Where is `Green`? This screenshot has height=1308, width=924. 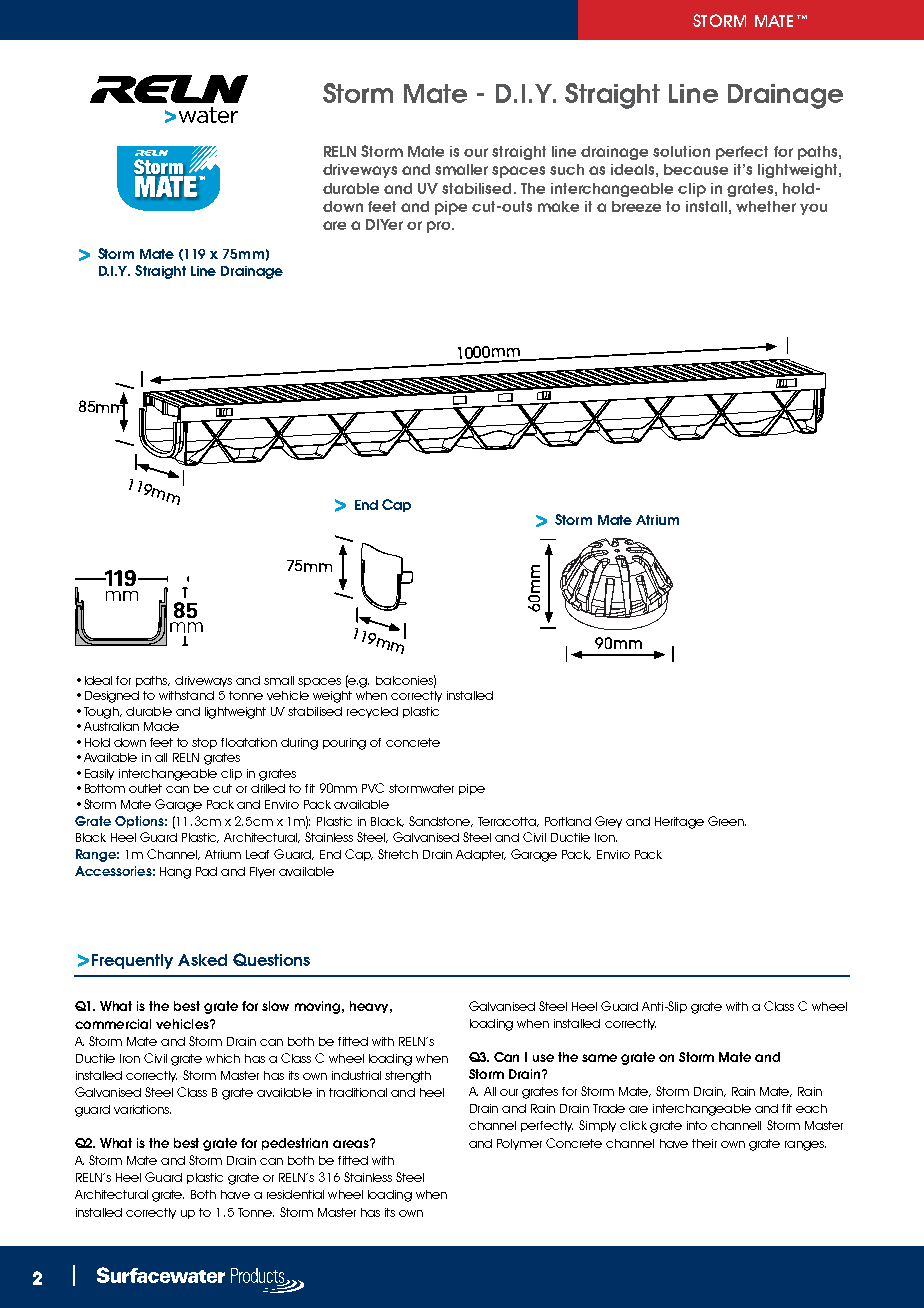 Green is located at coordinates (727, 821).
